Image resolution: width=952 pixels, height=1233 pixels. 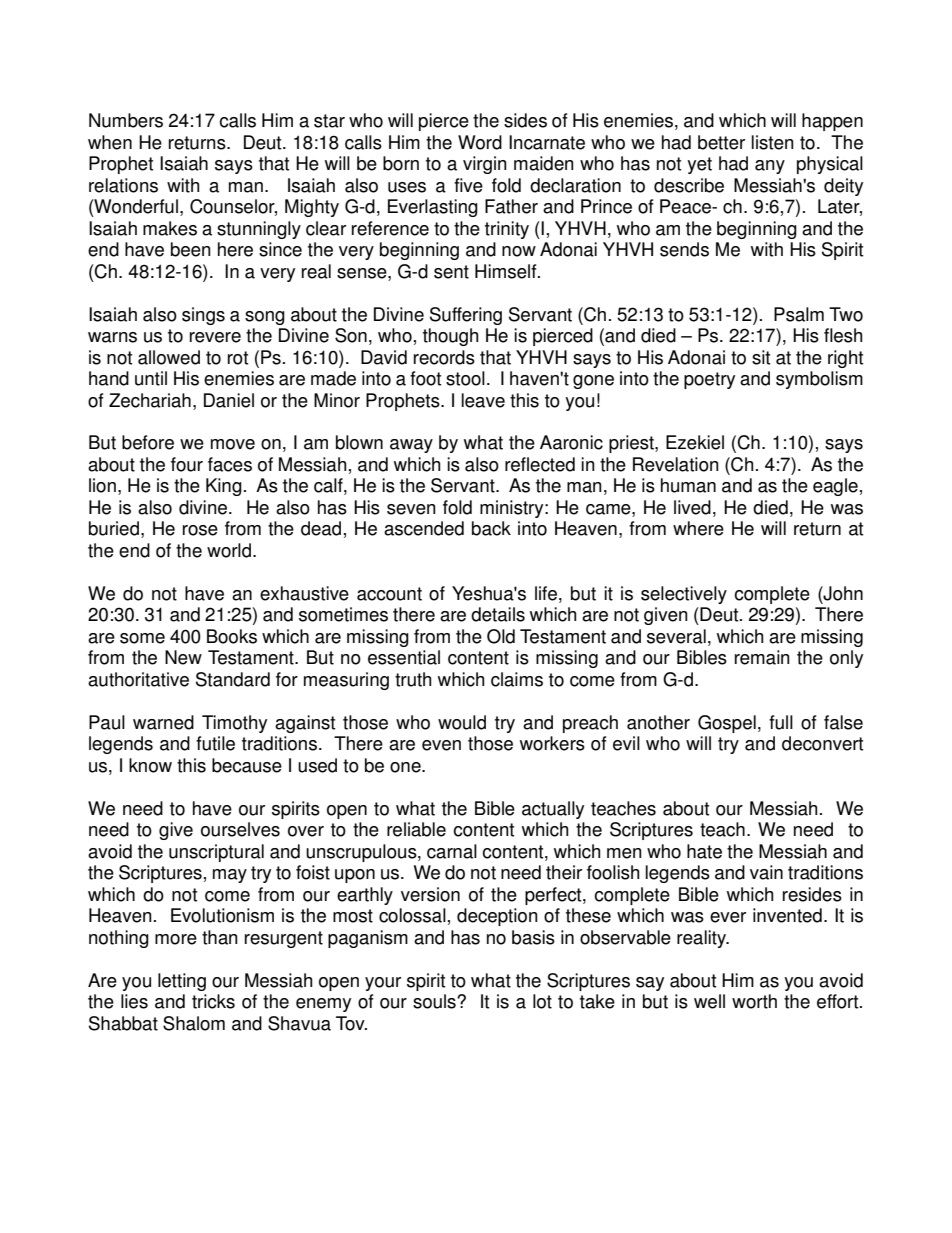 What do you see at coordinates (480, 142) in the page?
I see `Word` at bounding box center [480, 142].
